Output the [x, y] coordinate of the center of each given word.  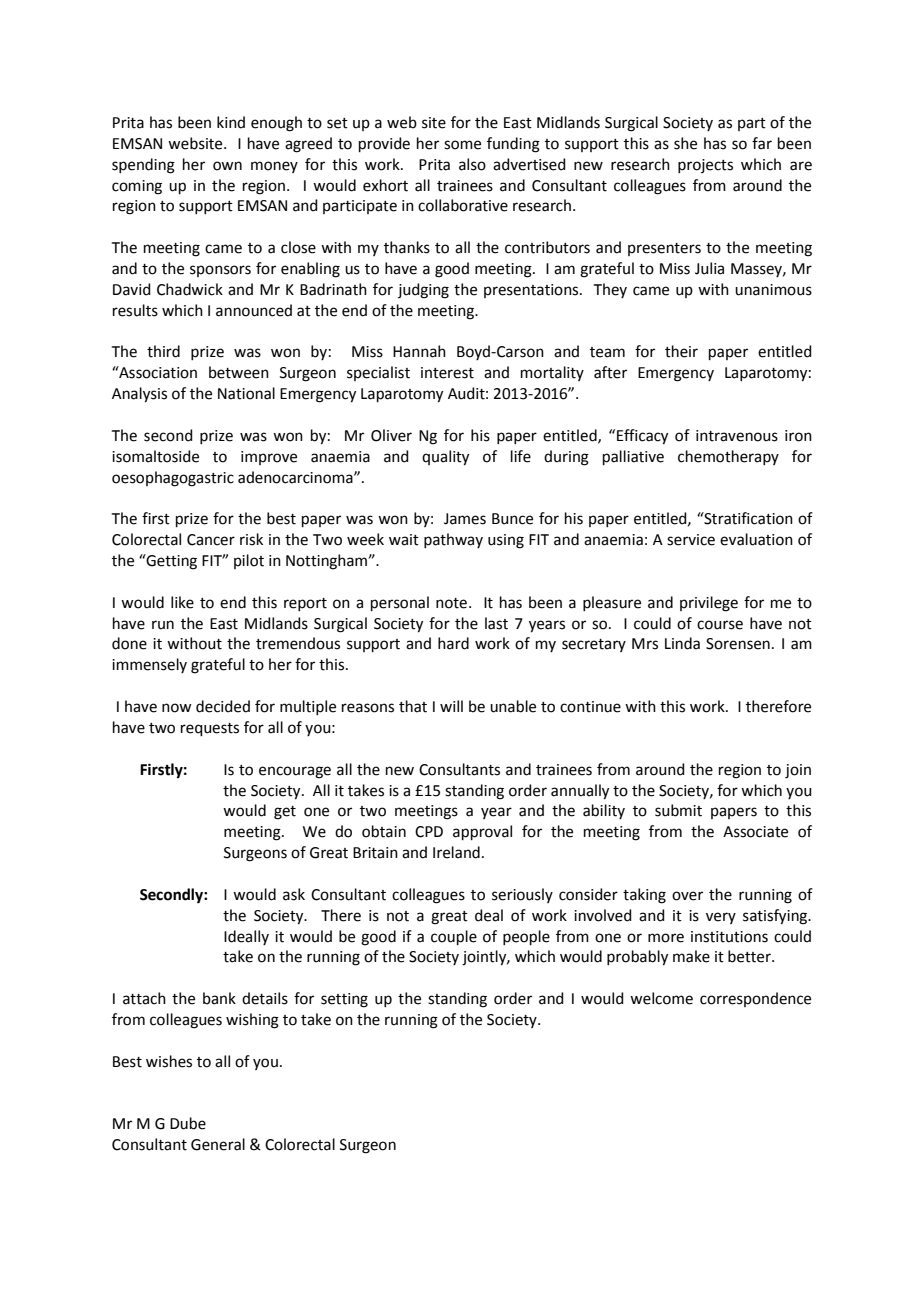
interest [447, 373]
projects [705, 166]
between [239, 372]
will [451, 706]
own [227, 166]
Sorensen [738, 644]
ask [294, 894]
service [691, 540]
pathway [453, 540]
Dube [188, 1123]
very [721, 918]
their [681, 351]
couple [454, 937]
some [462, 145]
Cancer [211, 540]
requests [210, 729]
